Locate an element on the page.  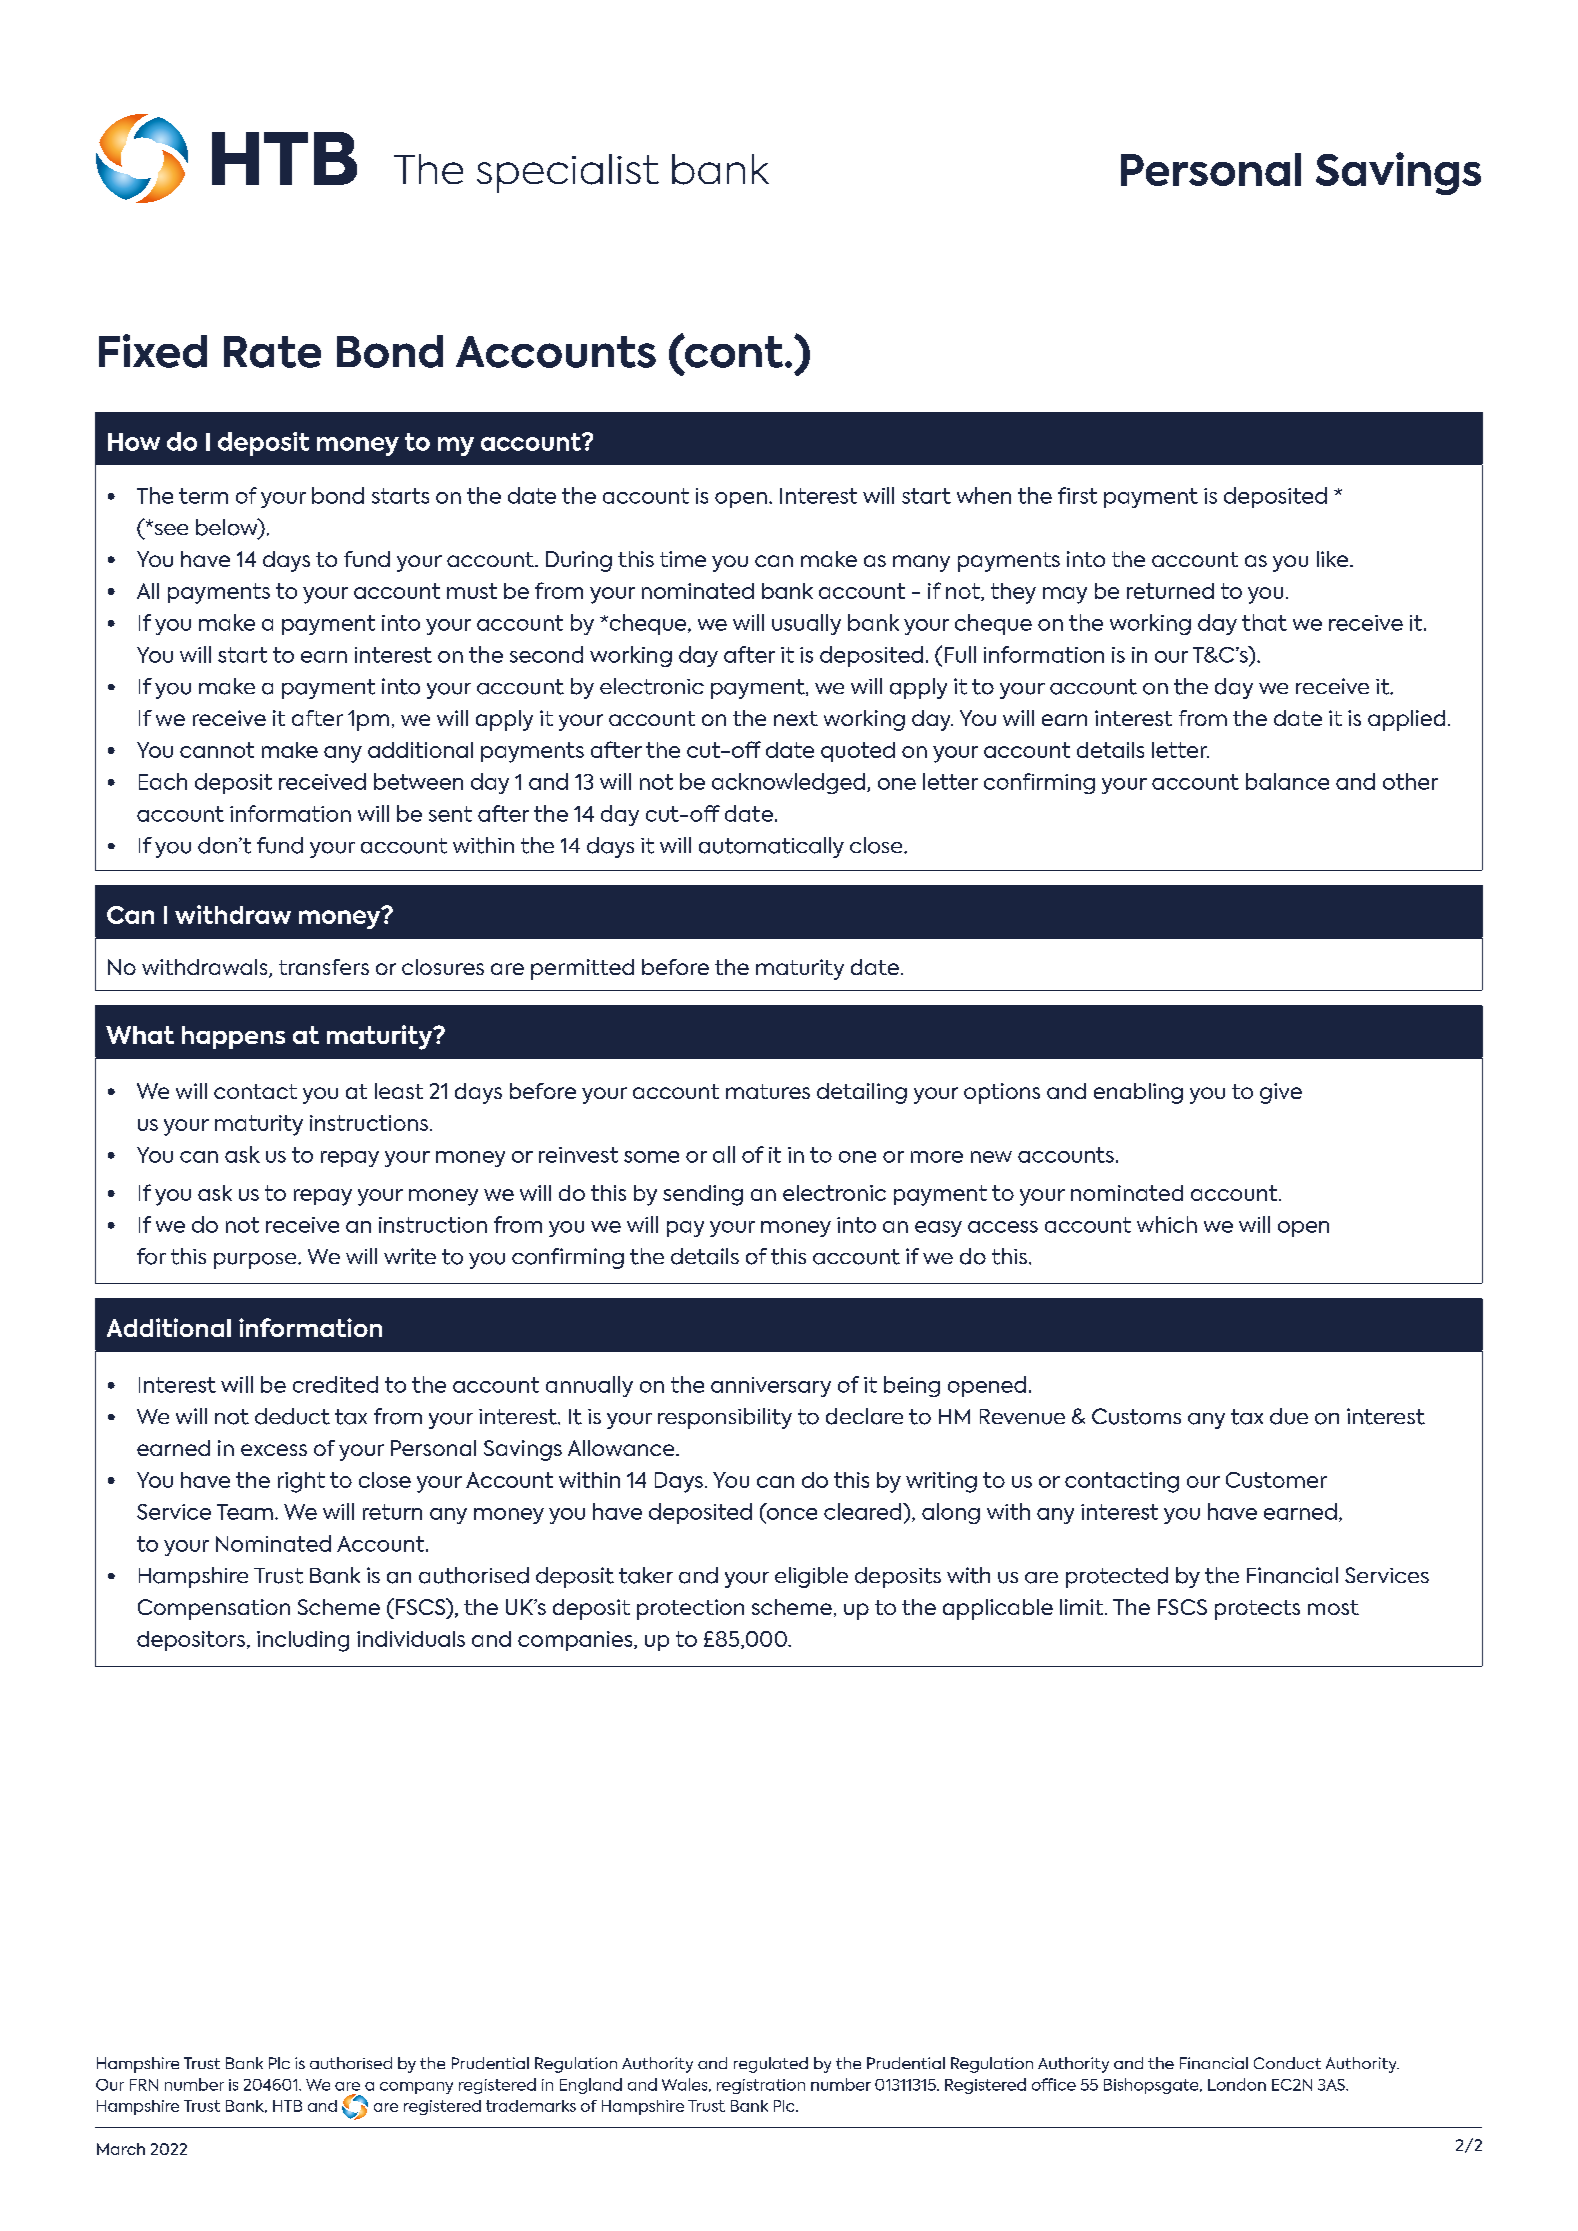
Rate is located at coordinates (272, 352).
